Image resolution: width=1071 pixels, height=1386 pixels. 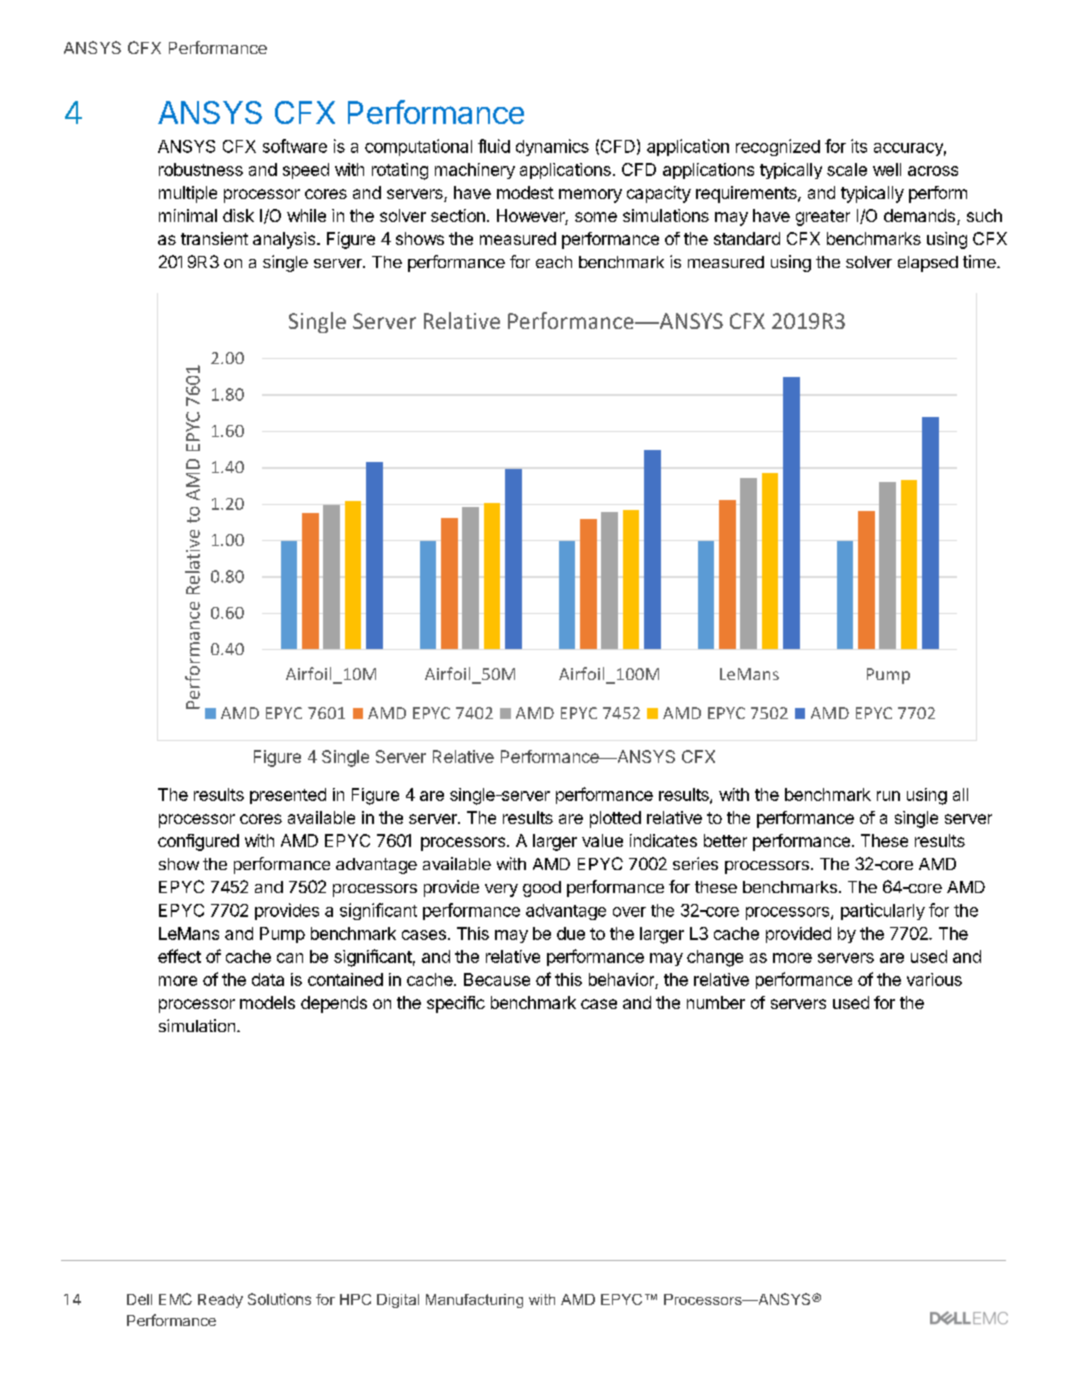 What do you see at coordinates (288, 796) in the page?
I see `presented` at bounding box center [288, 796].
